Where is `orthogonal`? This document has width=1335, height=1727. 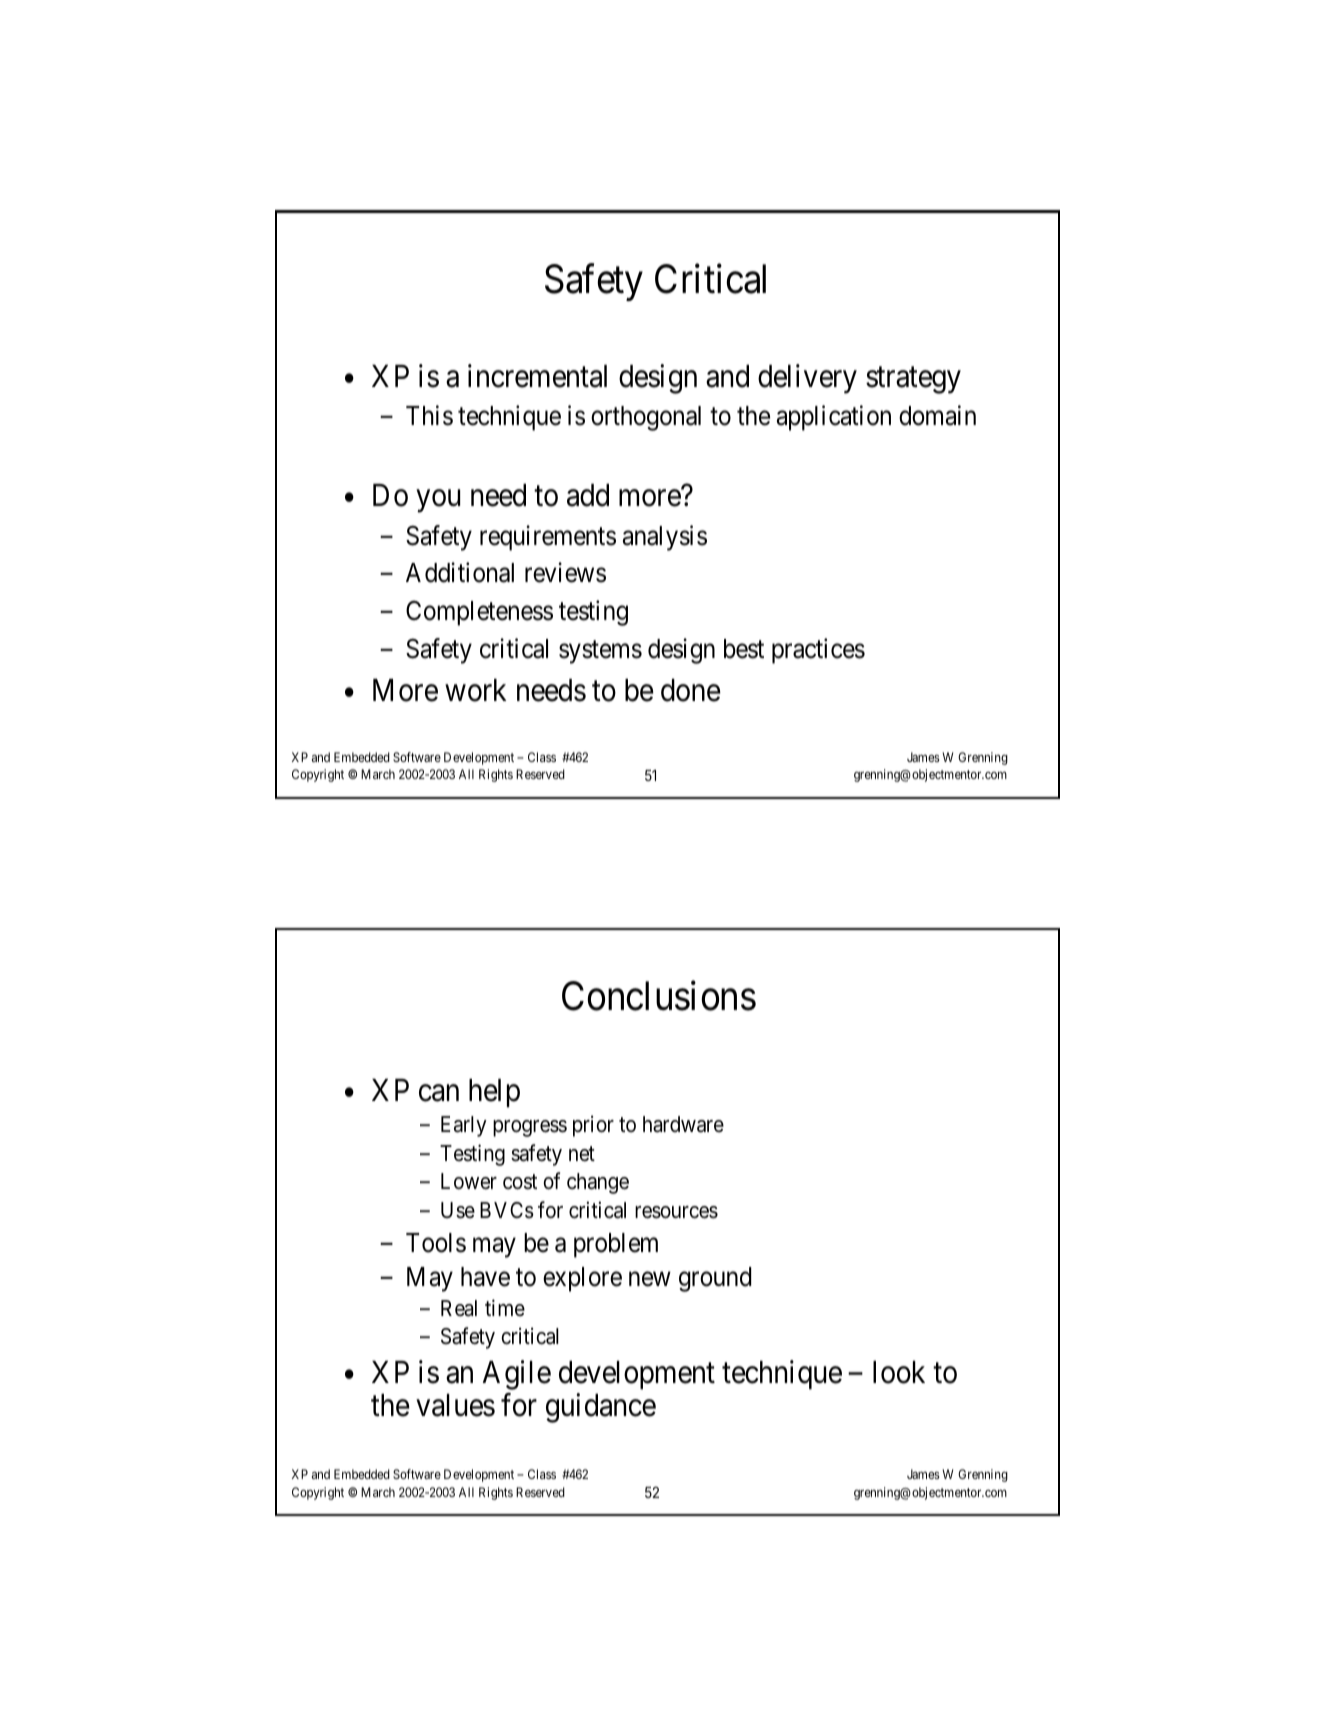 orthogonal is located at coordinates (646, 418).
